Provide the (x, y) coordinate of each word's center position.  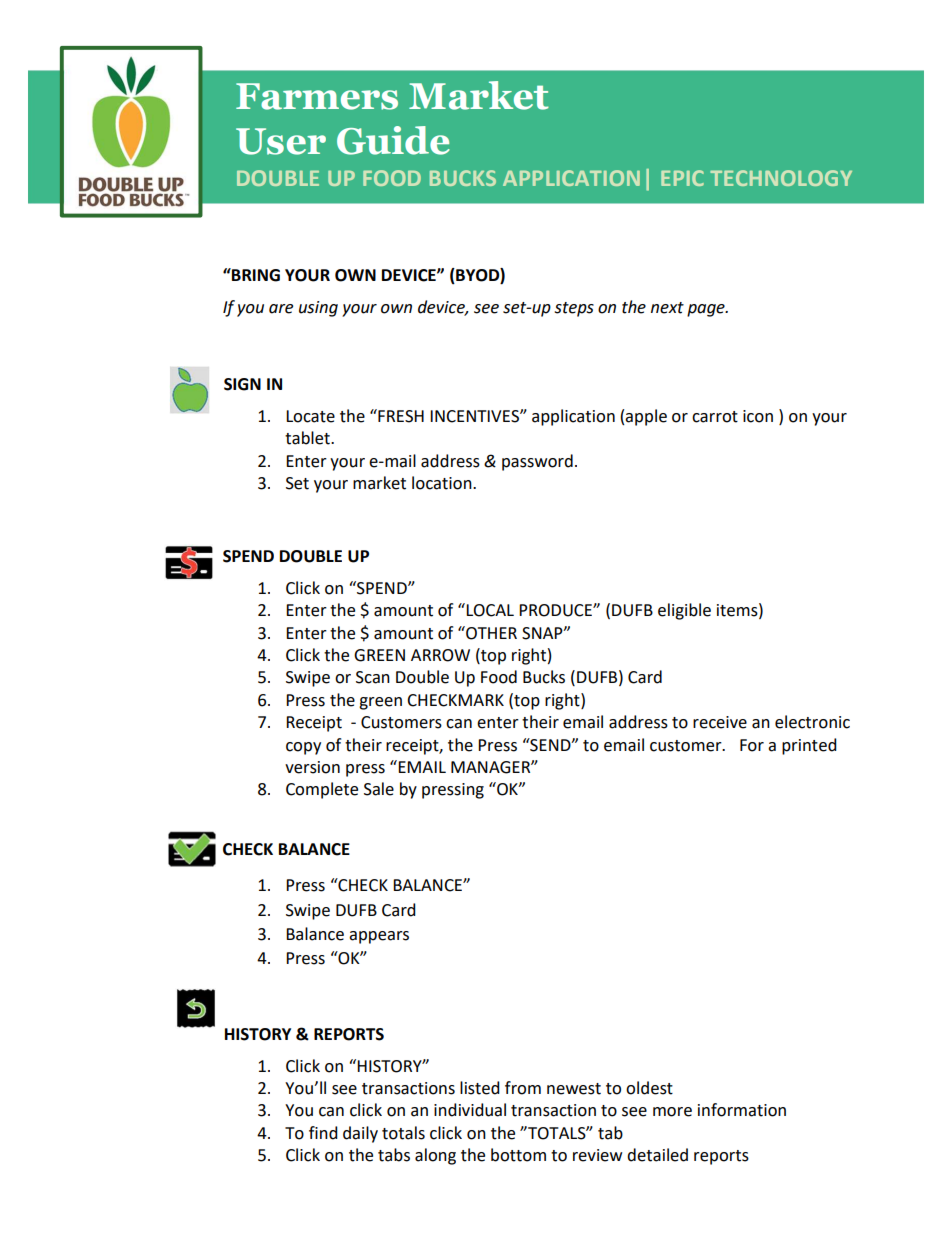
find (323, 1133)
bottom (518, 1155)
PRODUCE (556, 610)
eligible (684, 611)
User (281, 141)
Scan (373, 677)
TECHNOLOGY (781, 178)
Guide (393, 140)
